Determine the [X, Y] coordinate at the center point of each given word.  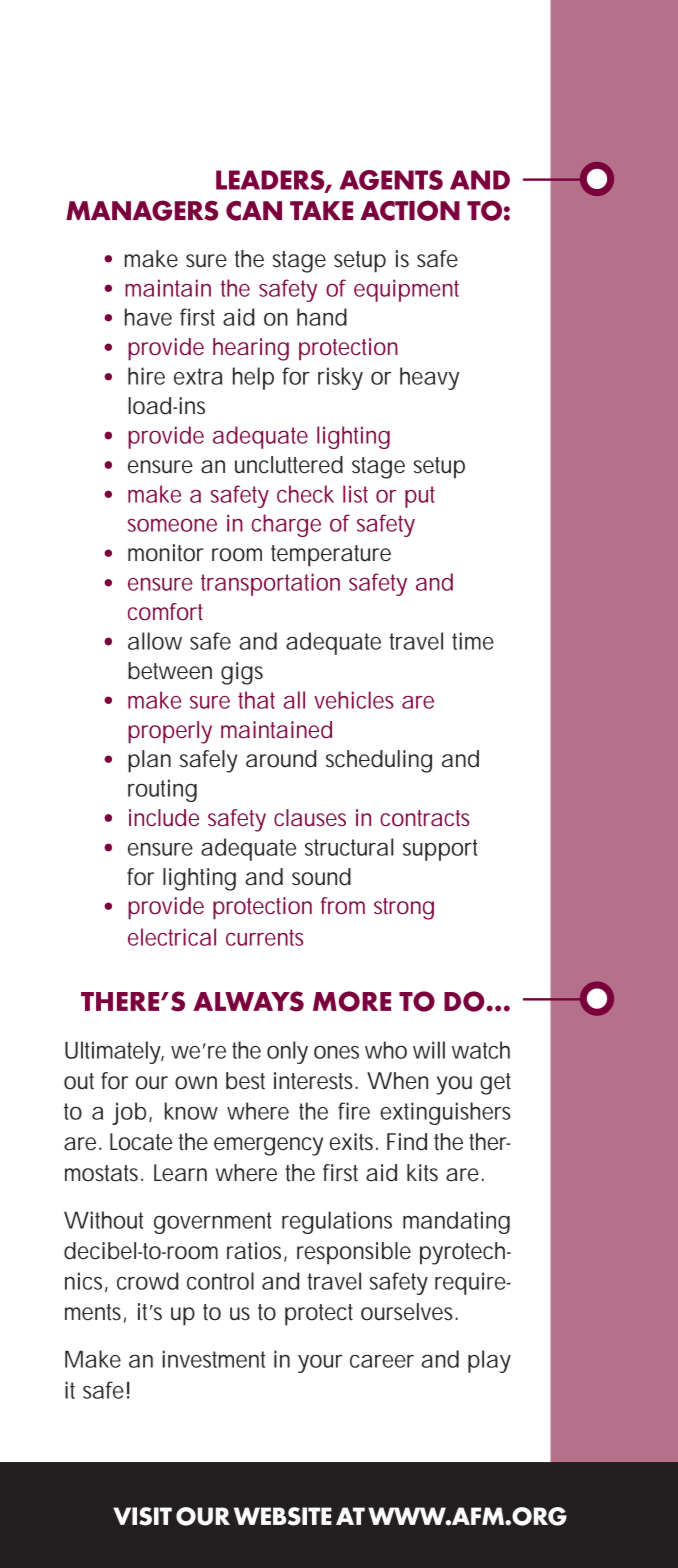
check [305, 494]
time [473, 641]
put [420, 497]
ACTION [410, 210]
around [281, 759]
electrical [172, 937]
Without [103, 1220]
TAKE [321, 210]
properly [170, 732]
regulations [337, 1222]
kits [422, 1173]
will [429, 1050]
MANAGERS [142, 210]
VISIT [142, 1516]
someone [172, 525]
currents [264, 937]
